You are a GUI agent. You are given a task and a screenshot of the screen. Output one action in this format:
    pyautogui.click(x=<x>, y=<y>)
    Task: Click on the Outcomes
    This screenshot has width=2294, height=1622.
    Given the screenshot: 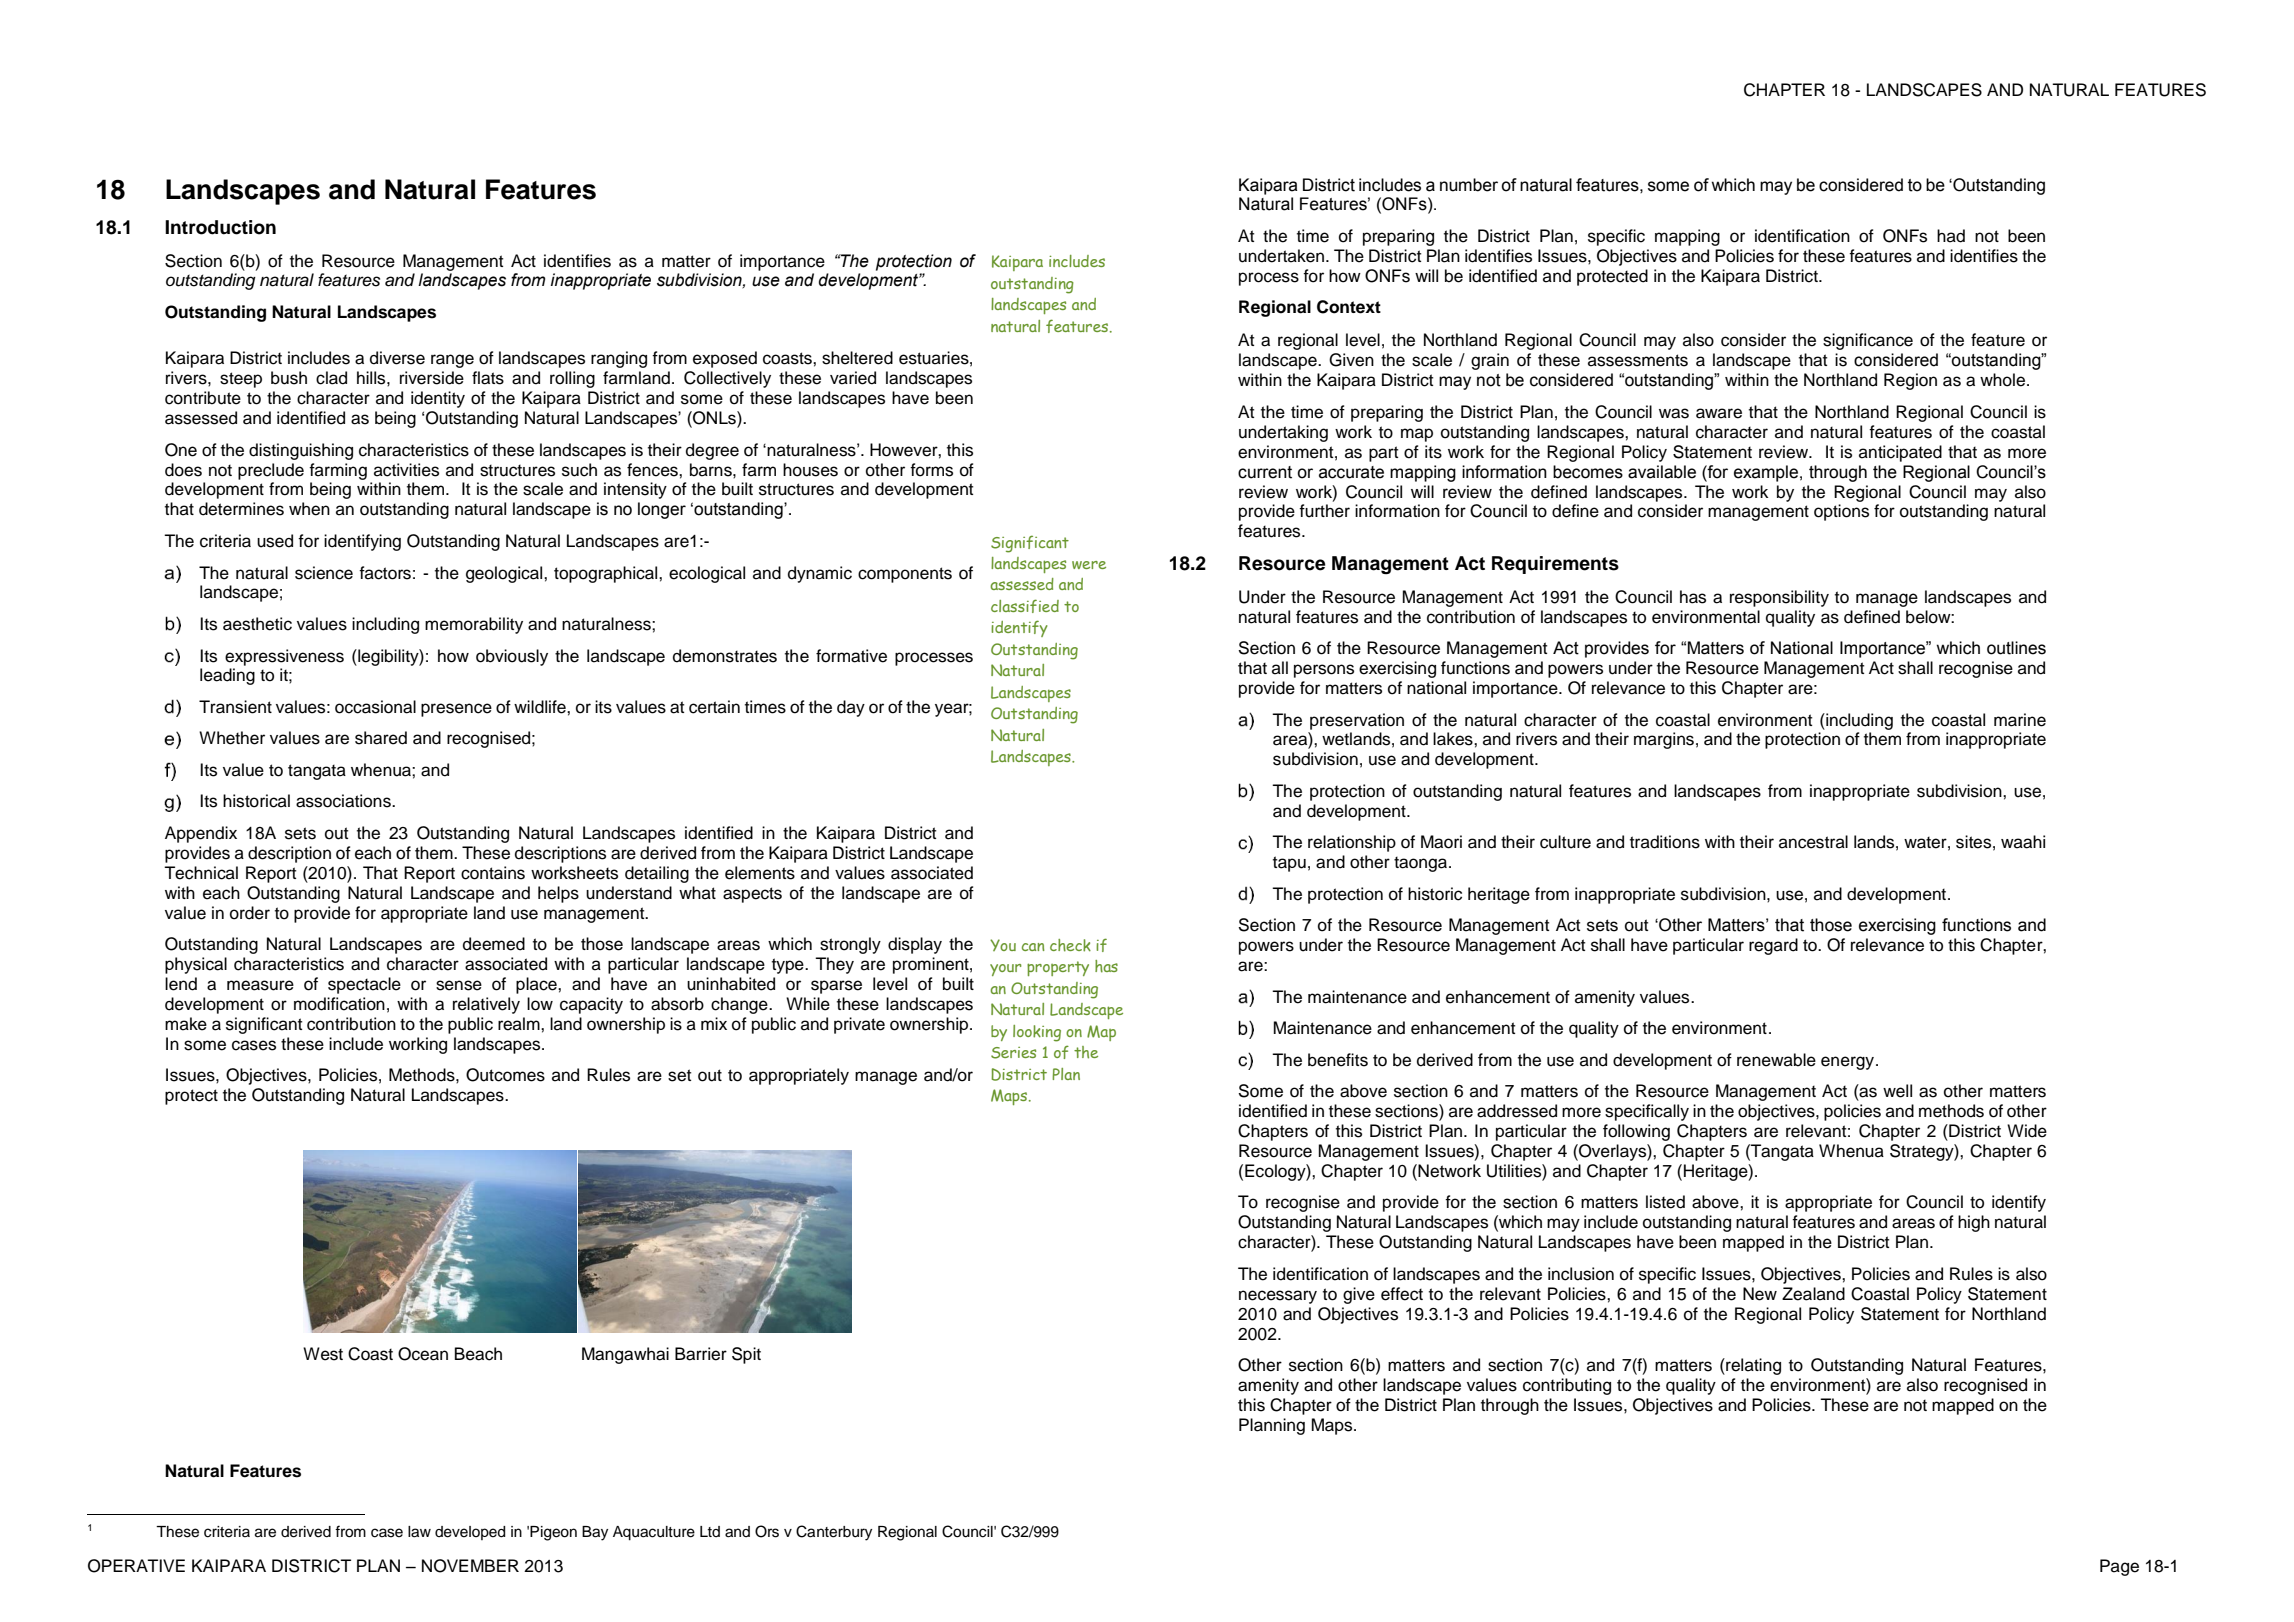 What is the action you would take?
    pyautogui.click(x=505, y=1075)
